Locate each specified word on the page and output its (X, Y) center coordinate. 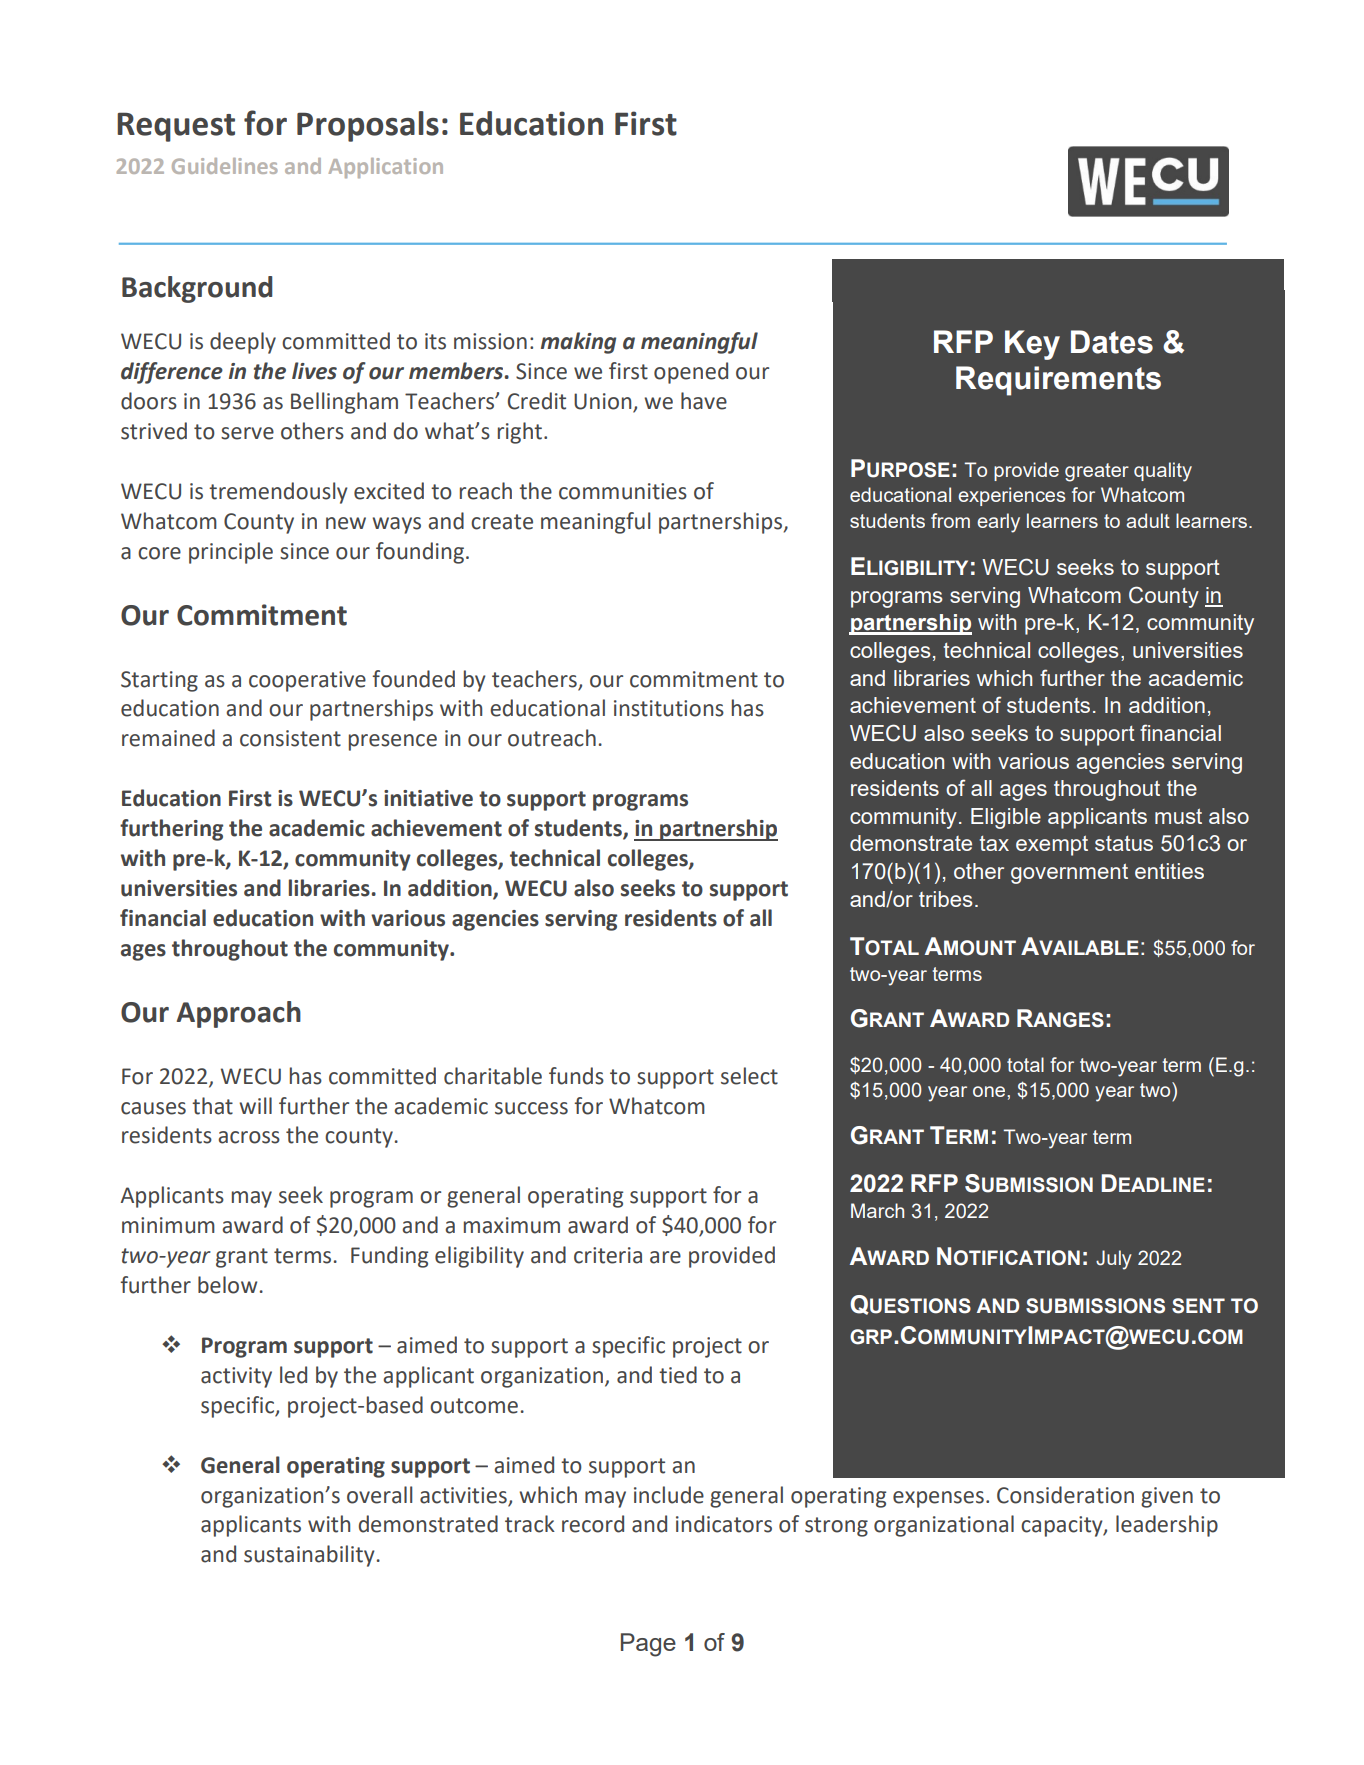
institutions (669, 708)
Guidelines (225, 166)
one (990, 1091)
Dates (1112, 342)
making (578, 343)
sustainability (309, 1556)
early (998, 523)
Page (648, 1645)
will (255, 1105)
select (749, 1076)
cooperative (307, 681)
